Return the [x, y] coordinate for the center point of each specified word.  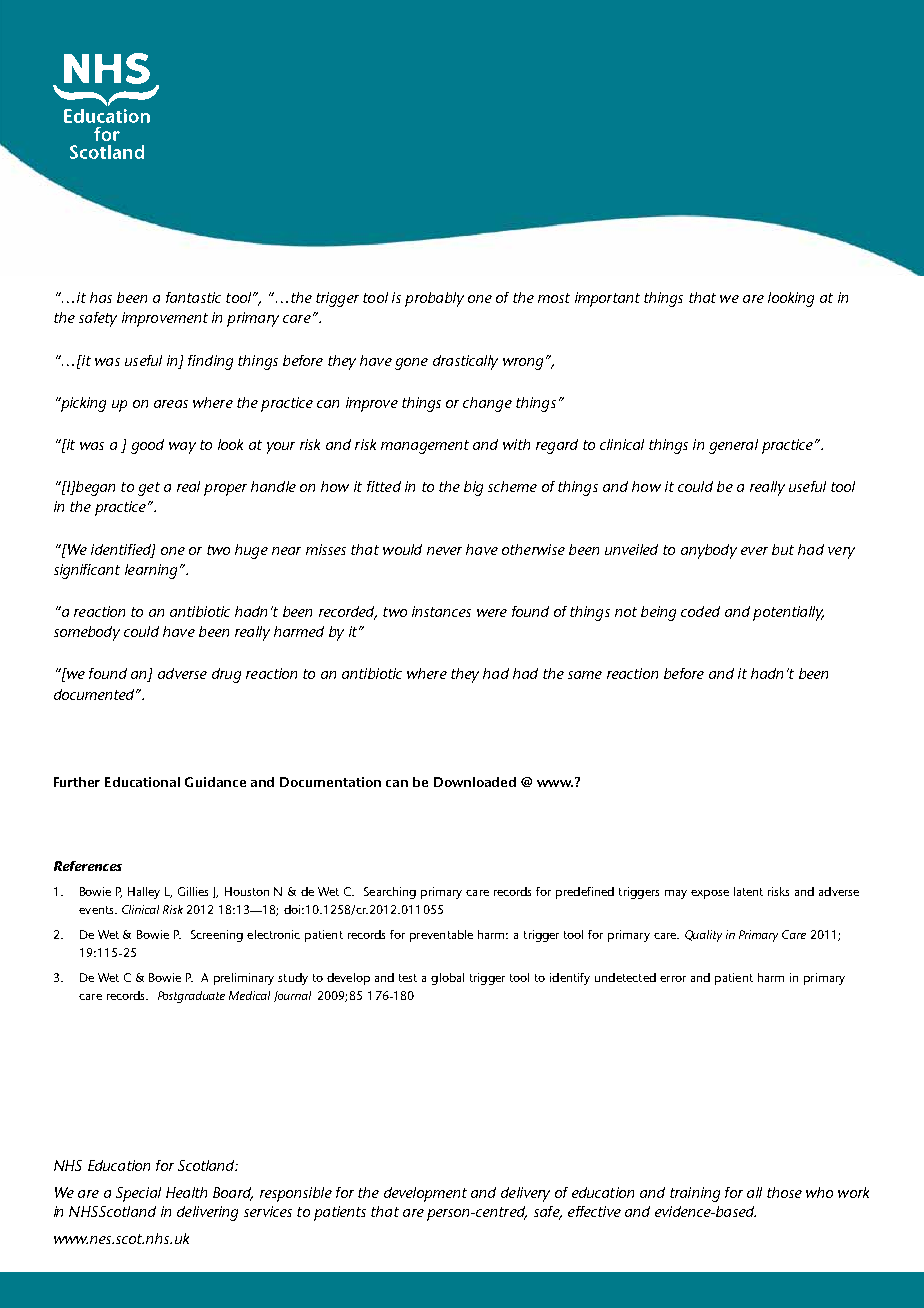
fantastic [193, 297]
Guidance [215, 782]
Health [186, 1192]
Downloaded [475, 782]
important [607, 299]
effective [594, 1211]
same [585, 675]
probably [434, 299]
